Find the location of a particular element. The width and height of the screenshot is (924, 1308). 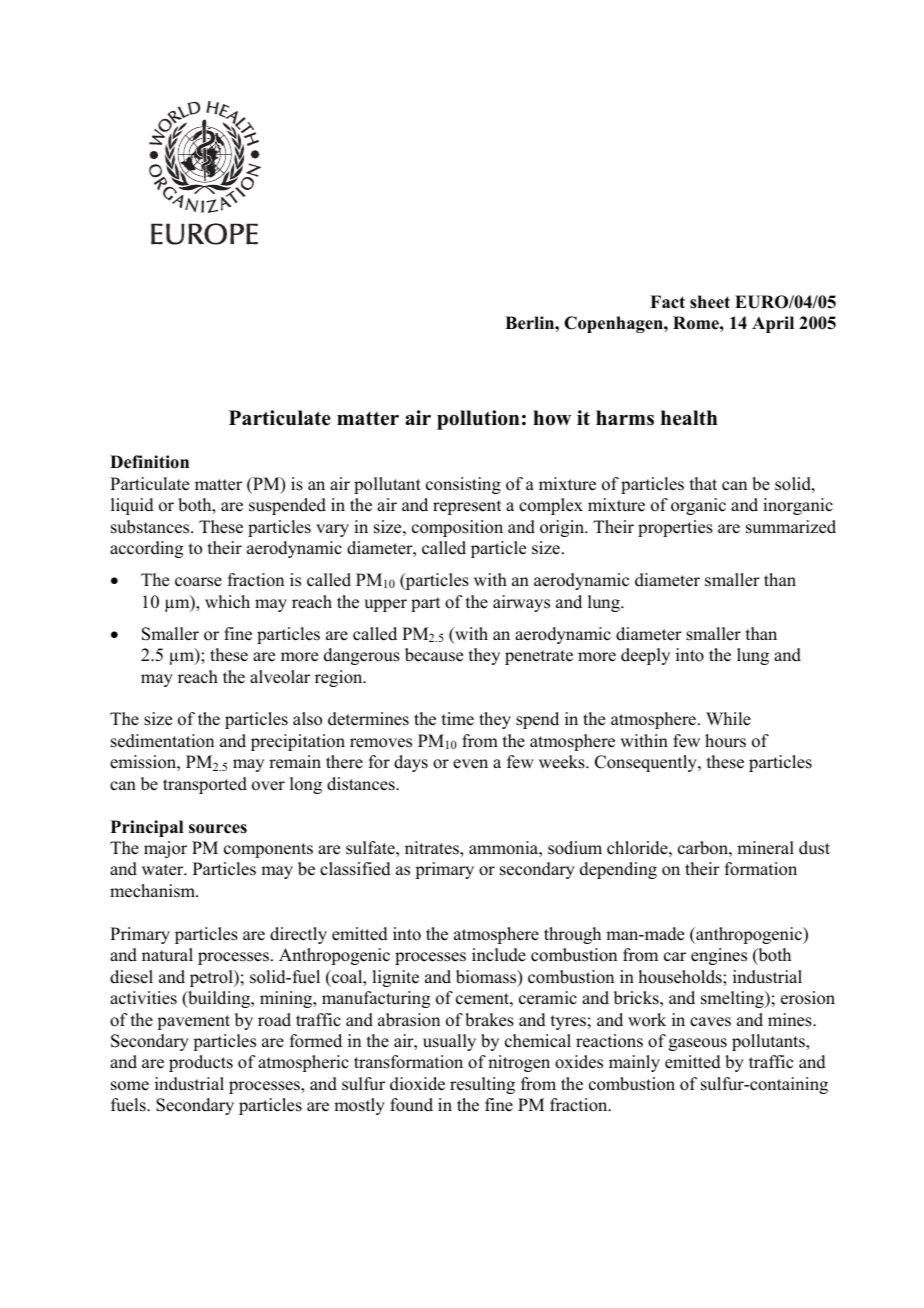

Definition is located at coordinates (149, 462).
